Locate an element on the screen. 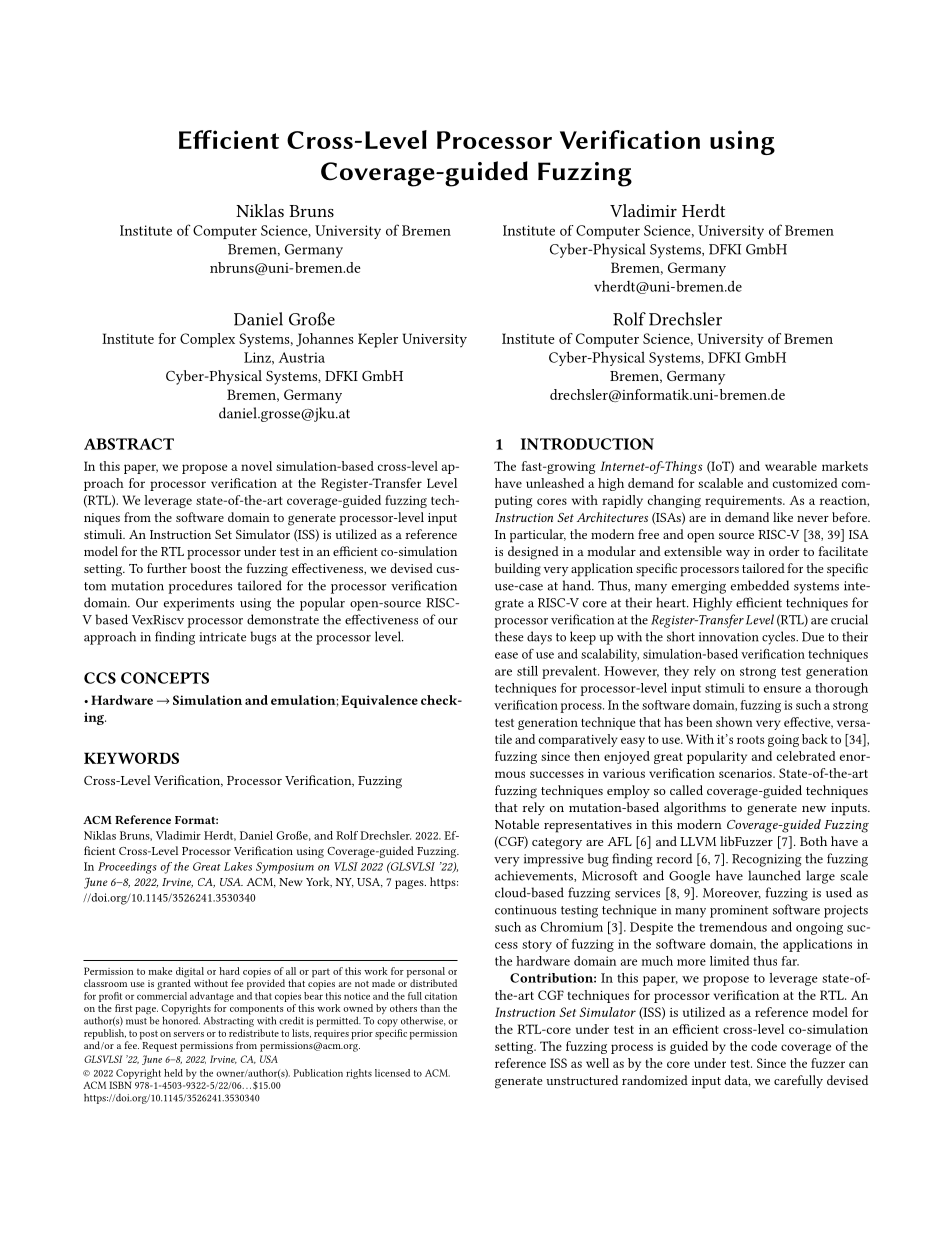 The height and width of the screenshot is (1233, 952). cycles is located at coordinates (780, 638).
